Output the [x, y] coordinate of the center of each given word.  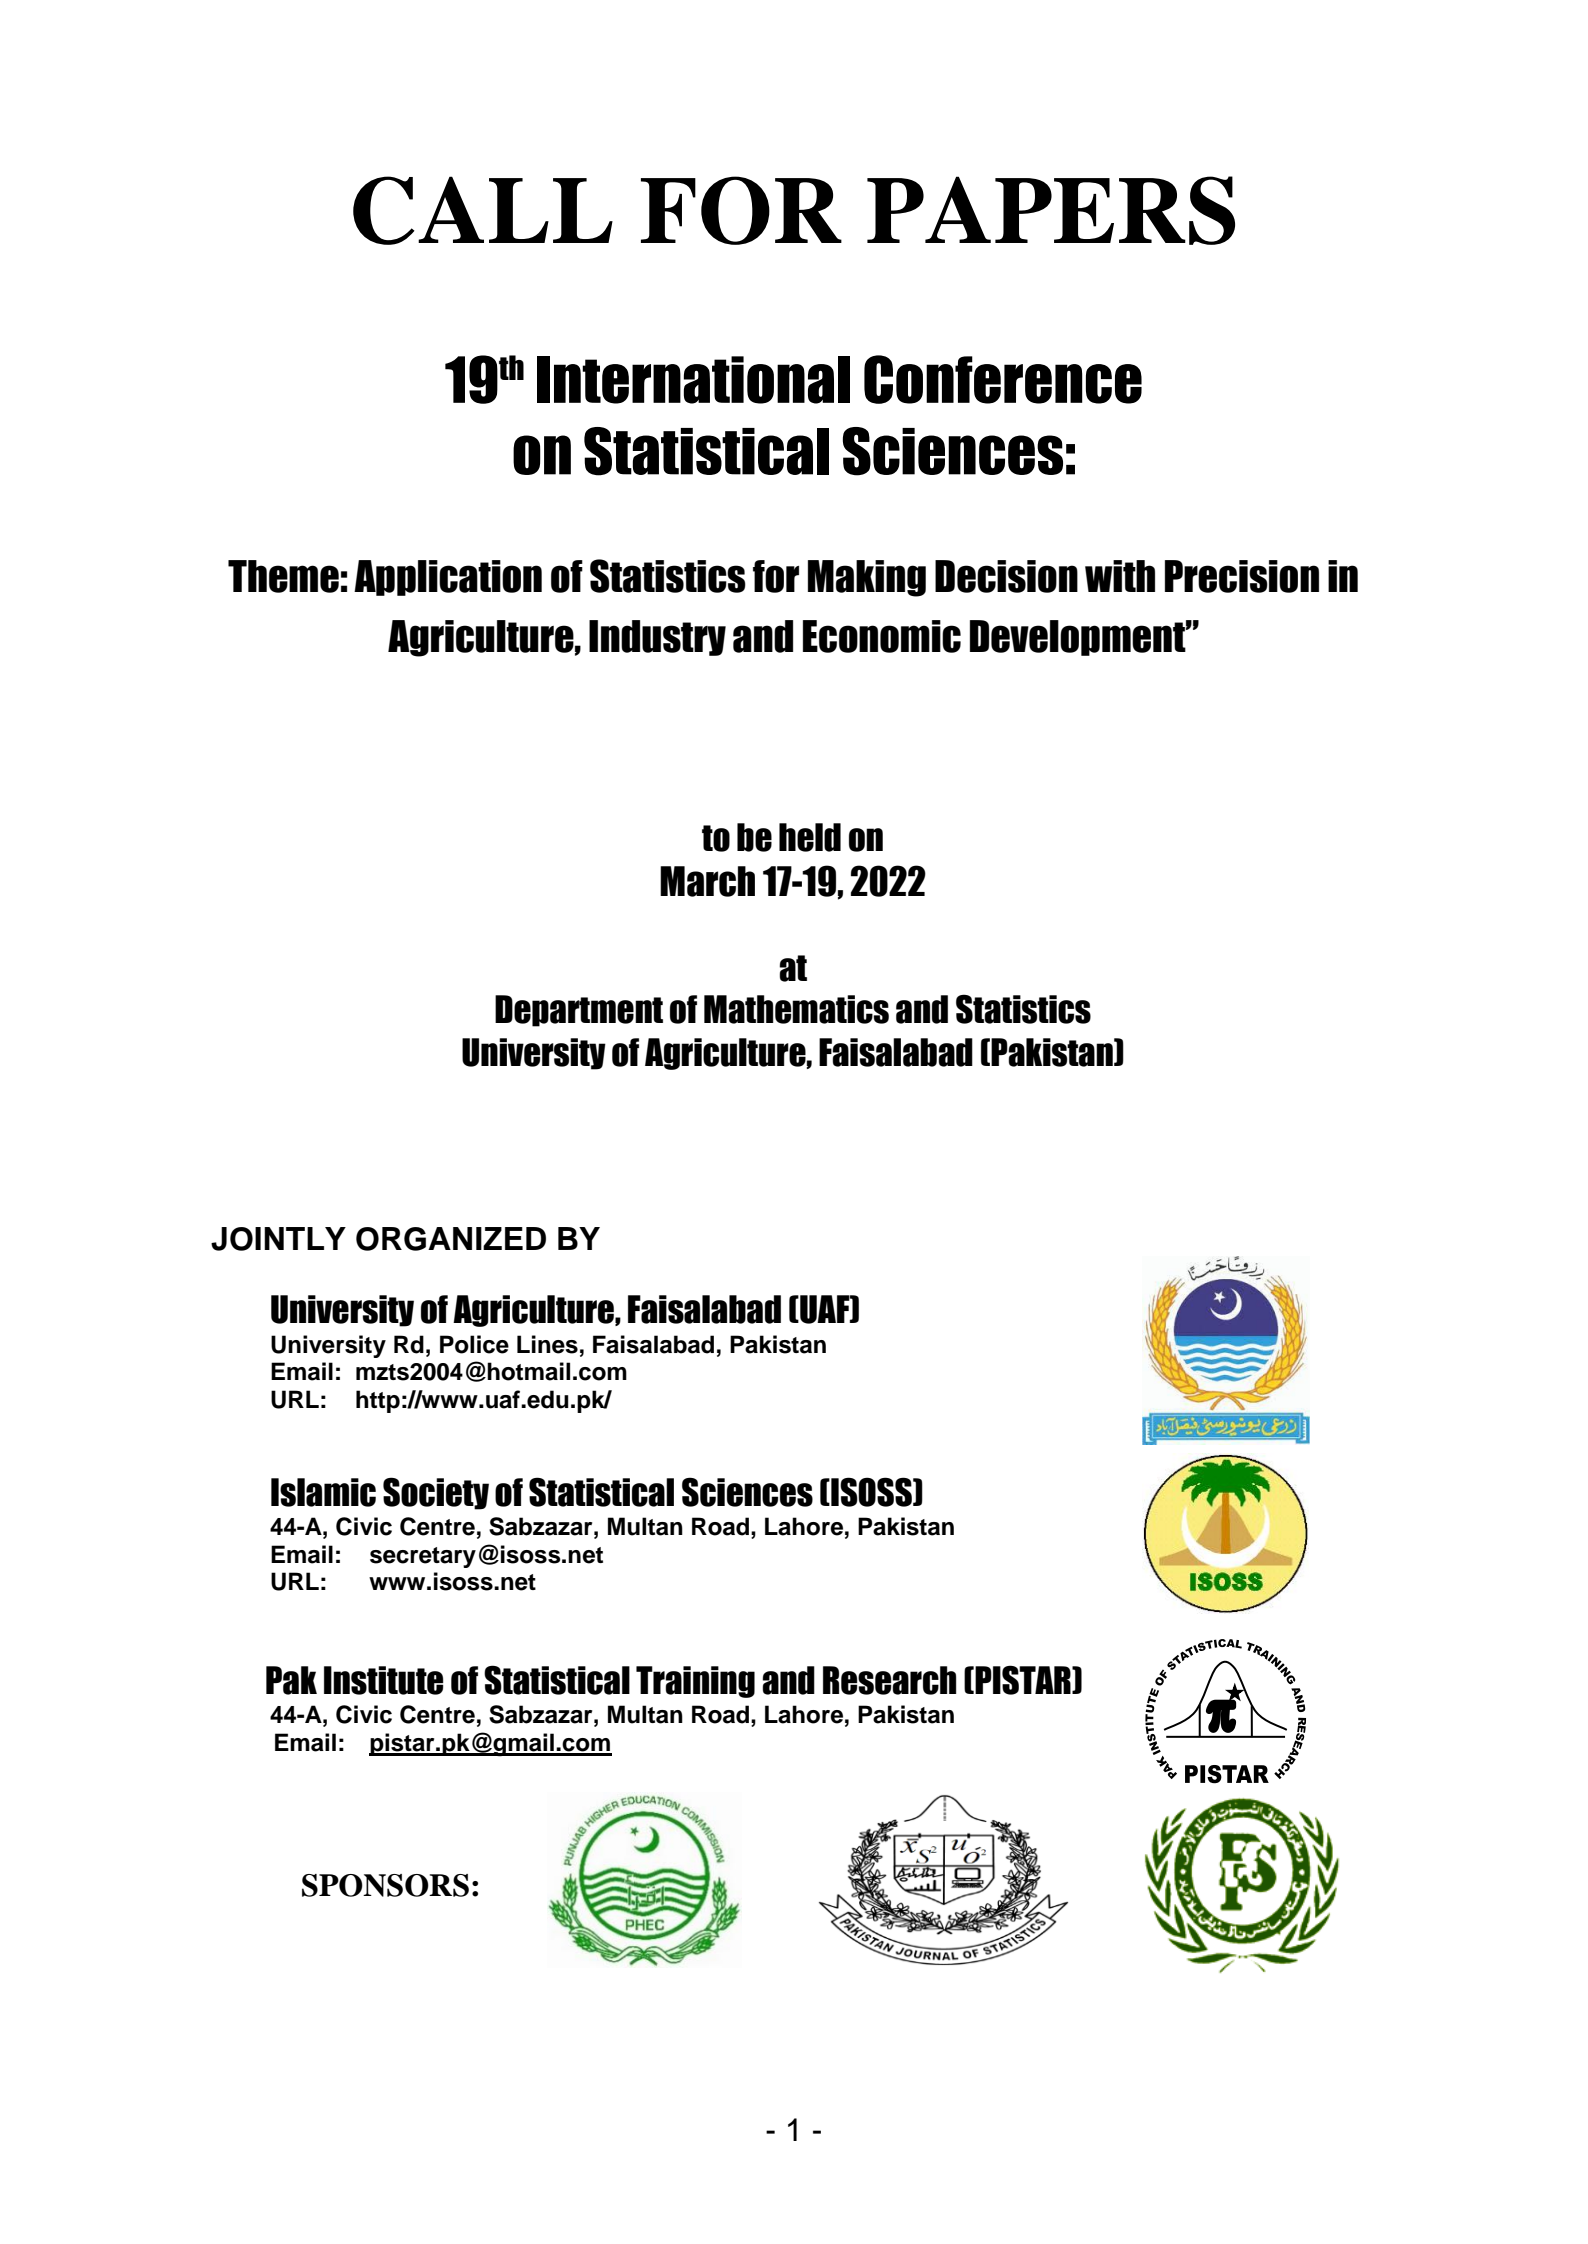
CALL [483, 210]
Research [889, 1680]
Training [695, 1682]
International [693, 380]
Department [579, 1011]
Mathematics [796, 1009]
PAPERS [1051, 210]
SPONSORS [385, 1885]
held [810, 837]
